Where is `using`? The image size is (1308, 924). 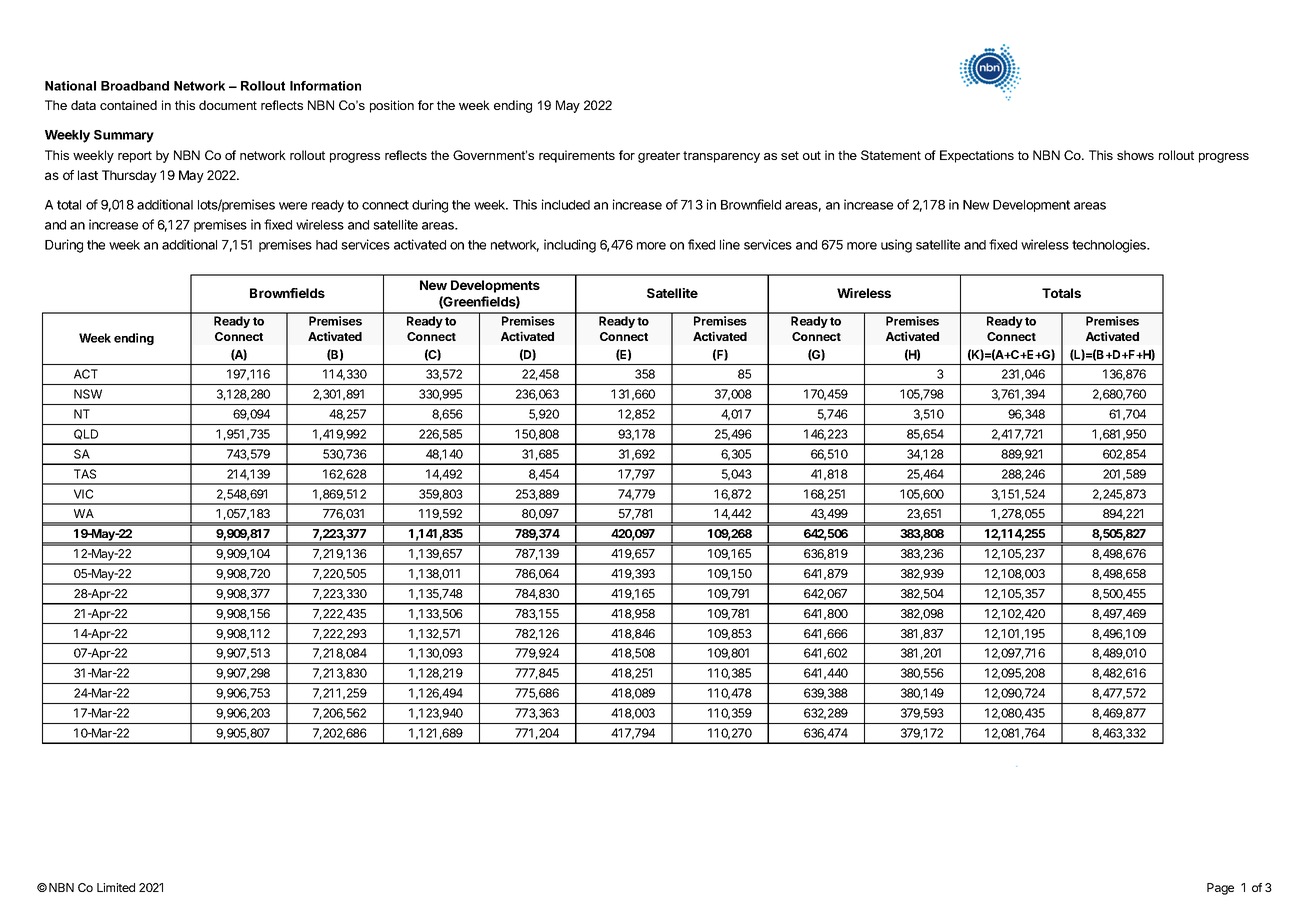 using is located at coordinates (896, 246).
